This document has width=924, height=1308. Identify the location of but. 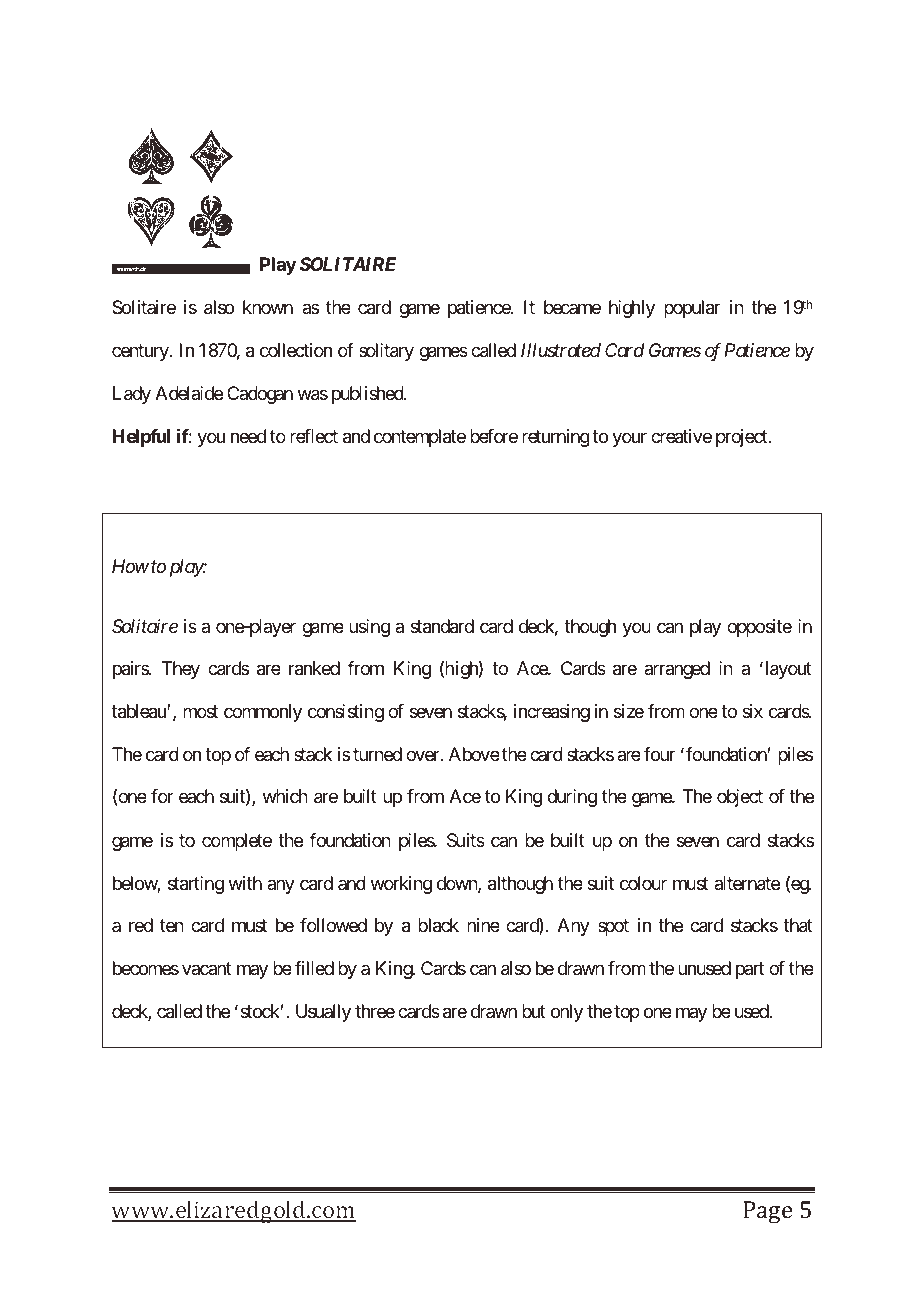
(534, 1011).
